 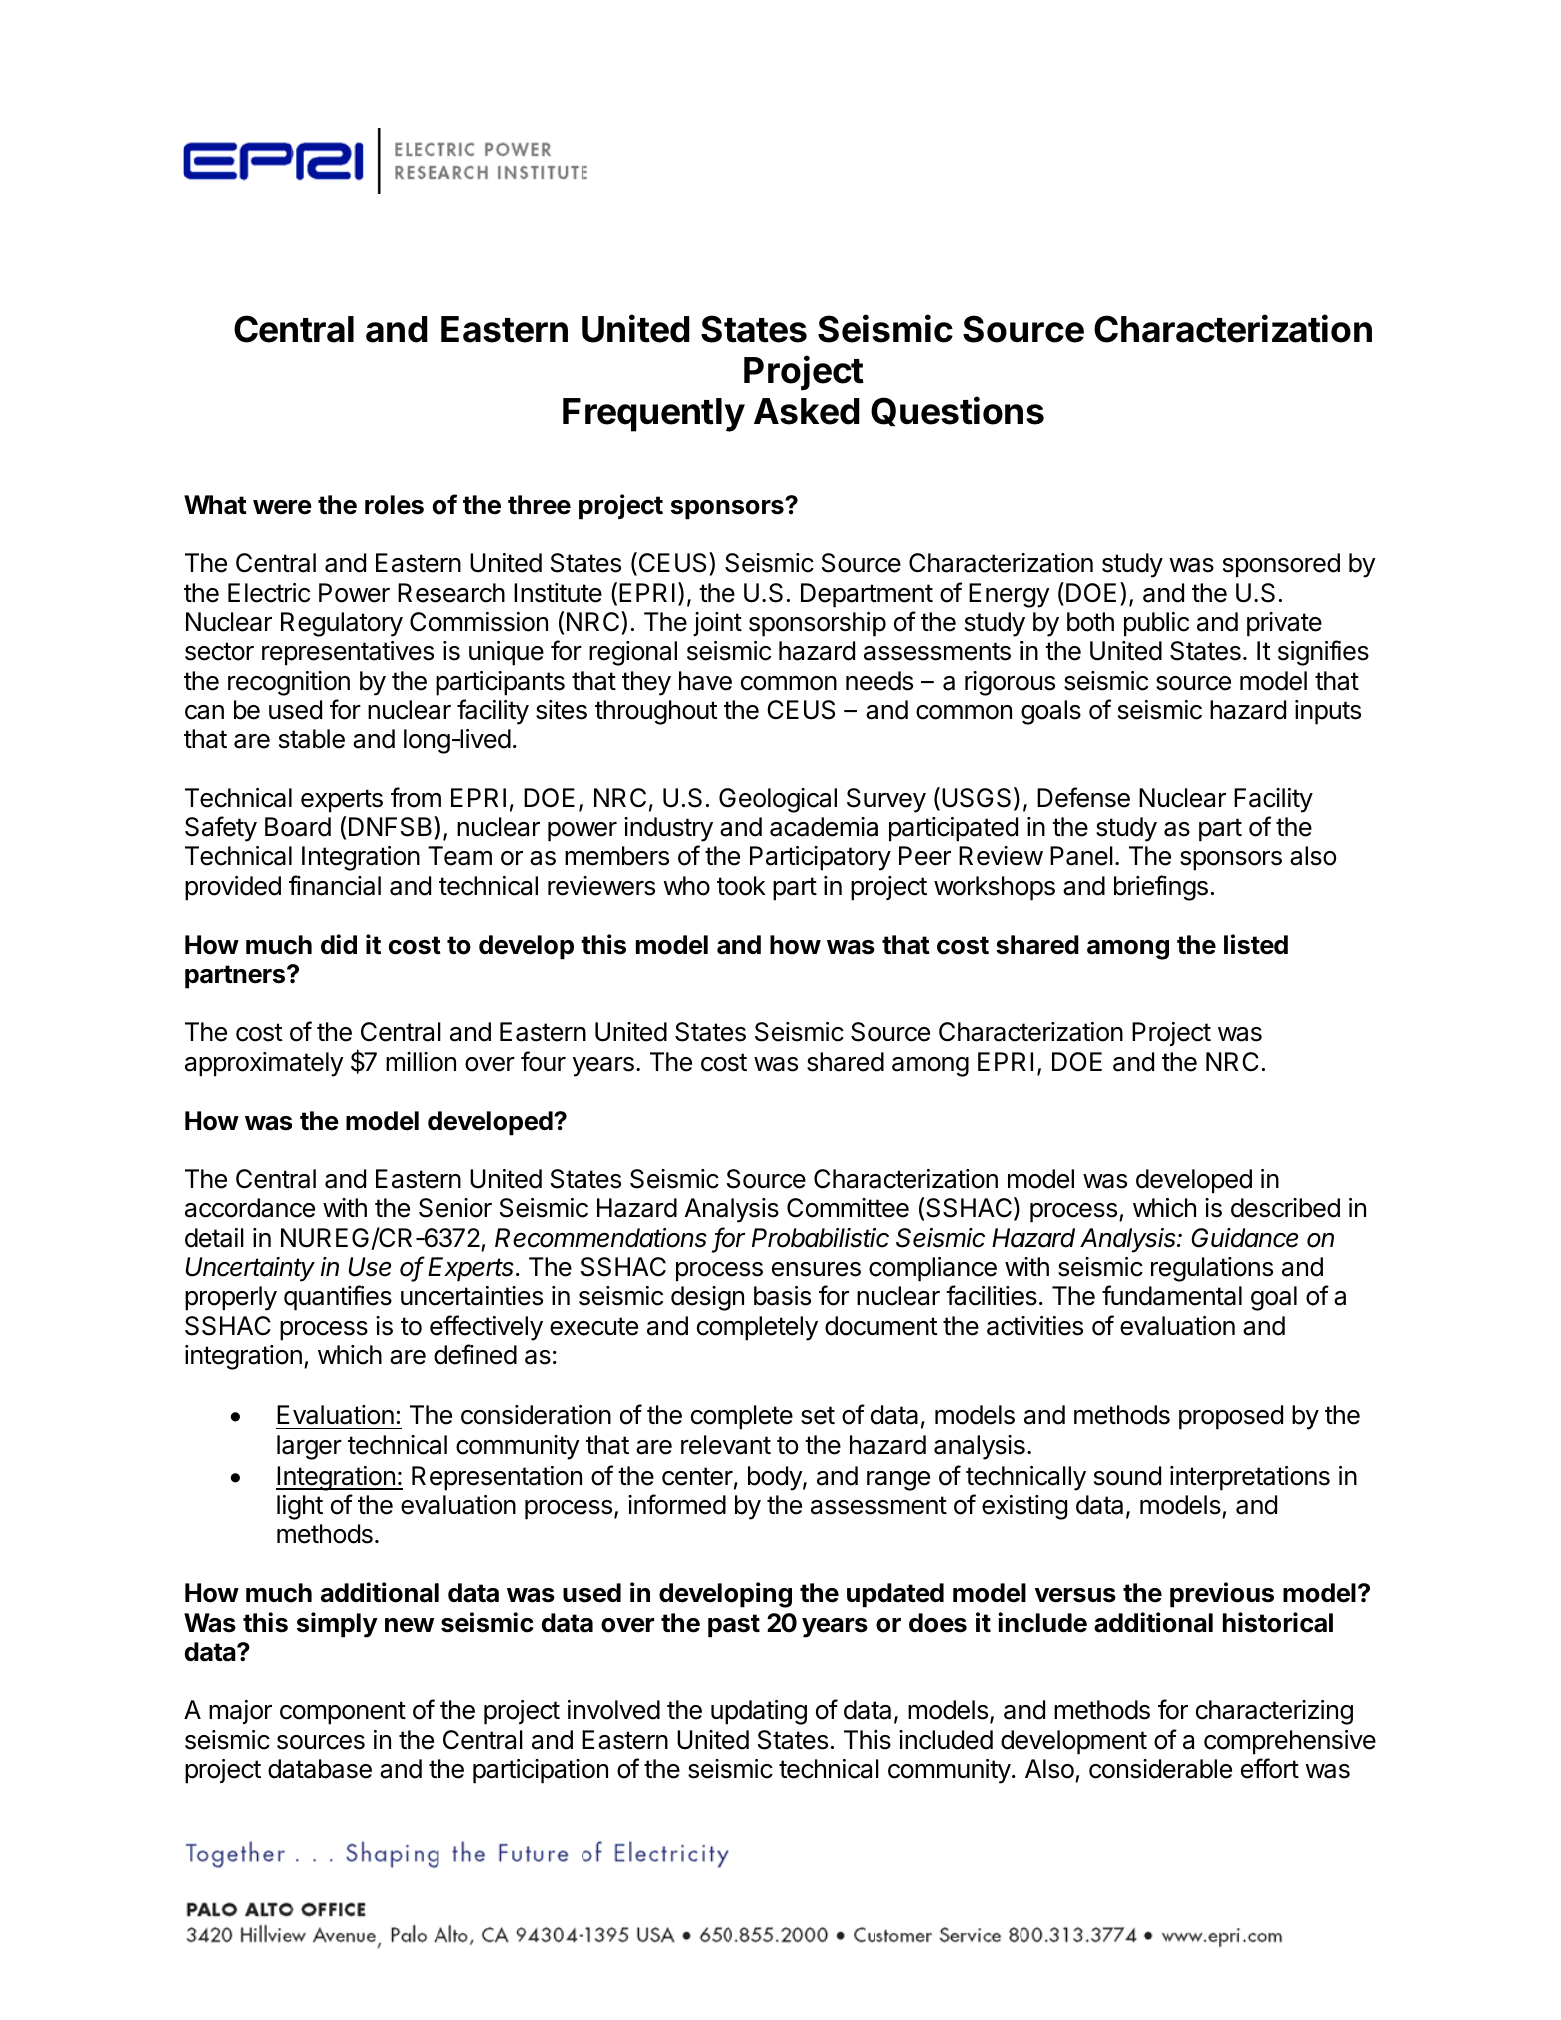 I want to click on major, so click(x=240, y=1712).
